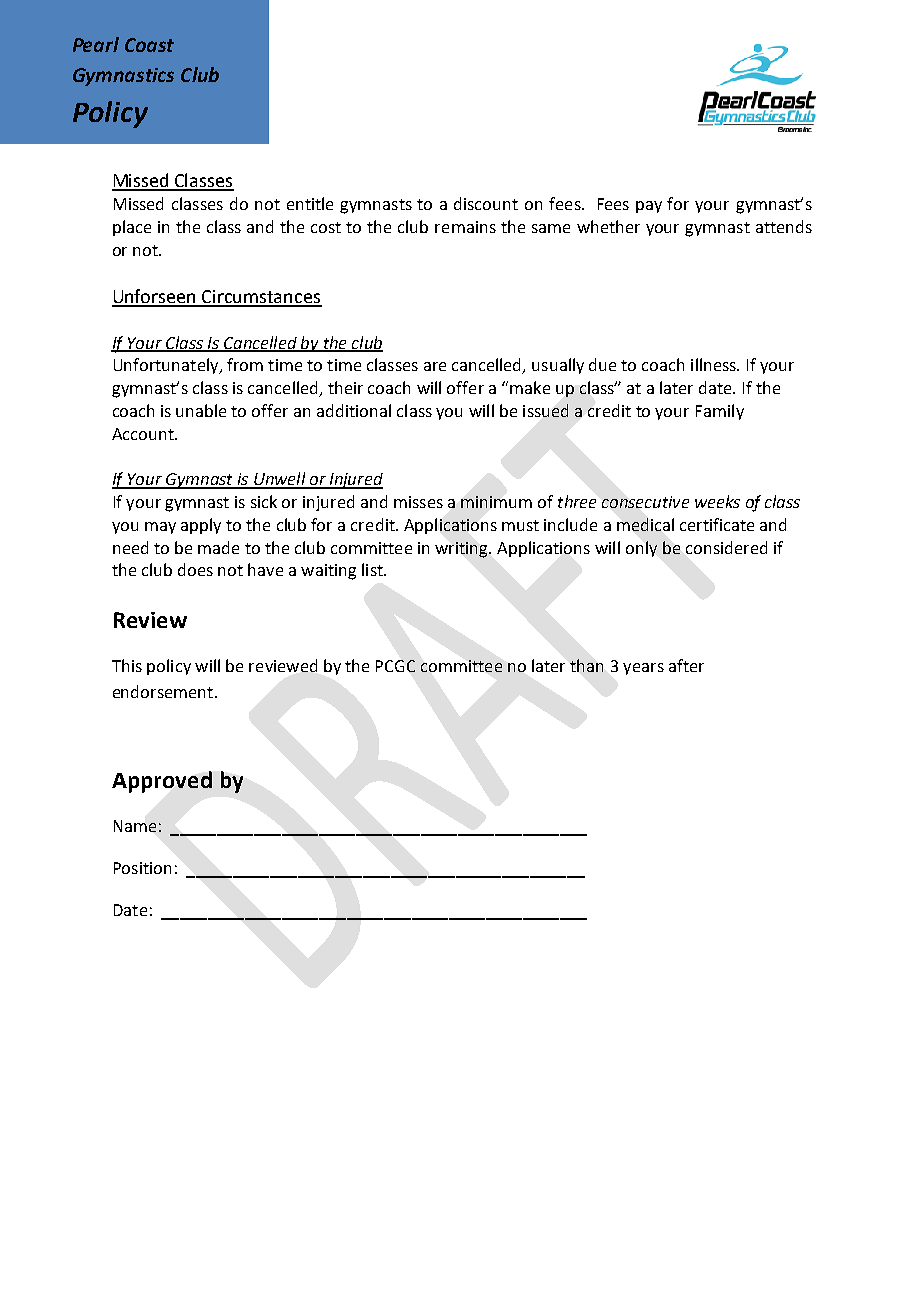 This page has width=924, height=1308. Describe the element at coordinates (486, 203) in the page. I see `discount` at that location.
